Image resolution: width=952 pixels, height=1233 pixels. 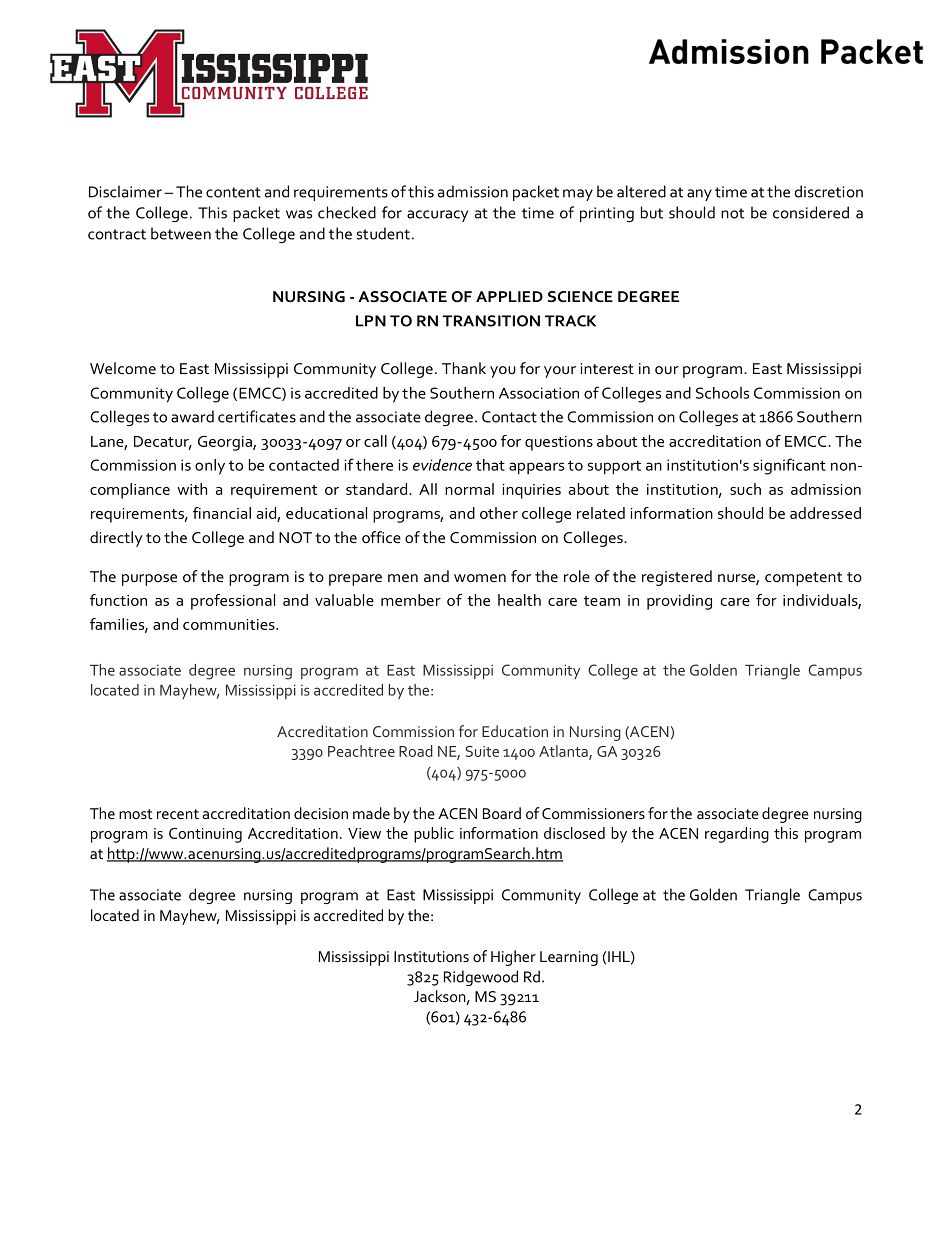 What do you see at coordinates (149, 580) in the screenshot?
I see `purpose` at bounding box center [149, 580].
